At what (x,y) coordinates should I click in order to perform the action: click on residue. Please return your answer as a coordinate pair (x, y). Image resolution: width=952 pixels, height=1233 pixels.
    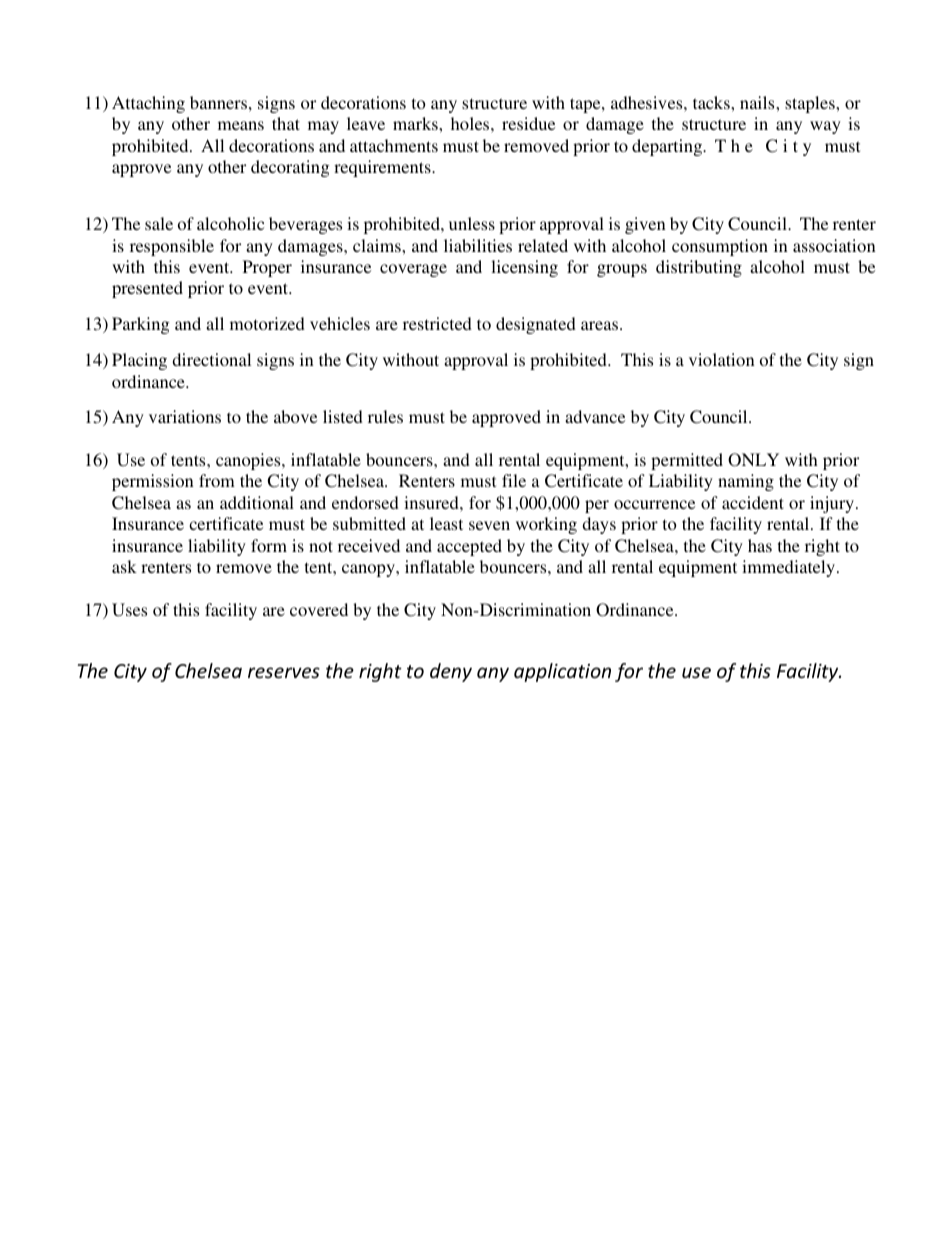
    Looking at the image, I should click on (528, 123).
